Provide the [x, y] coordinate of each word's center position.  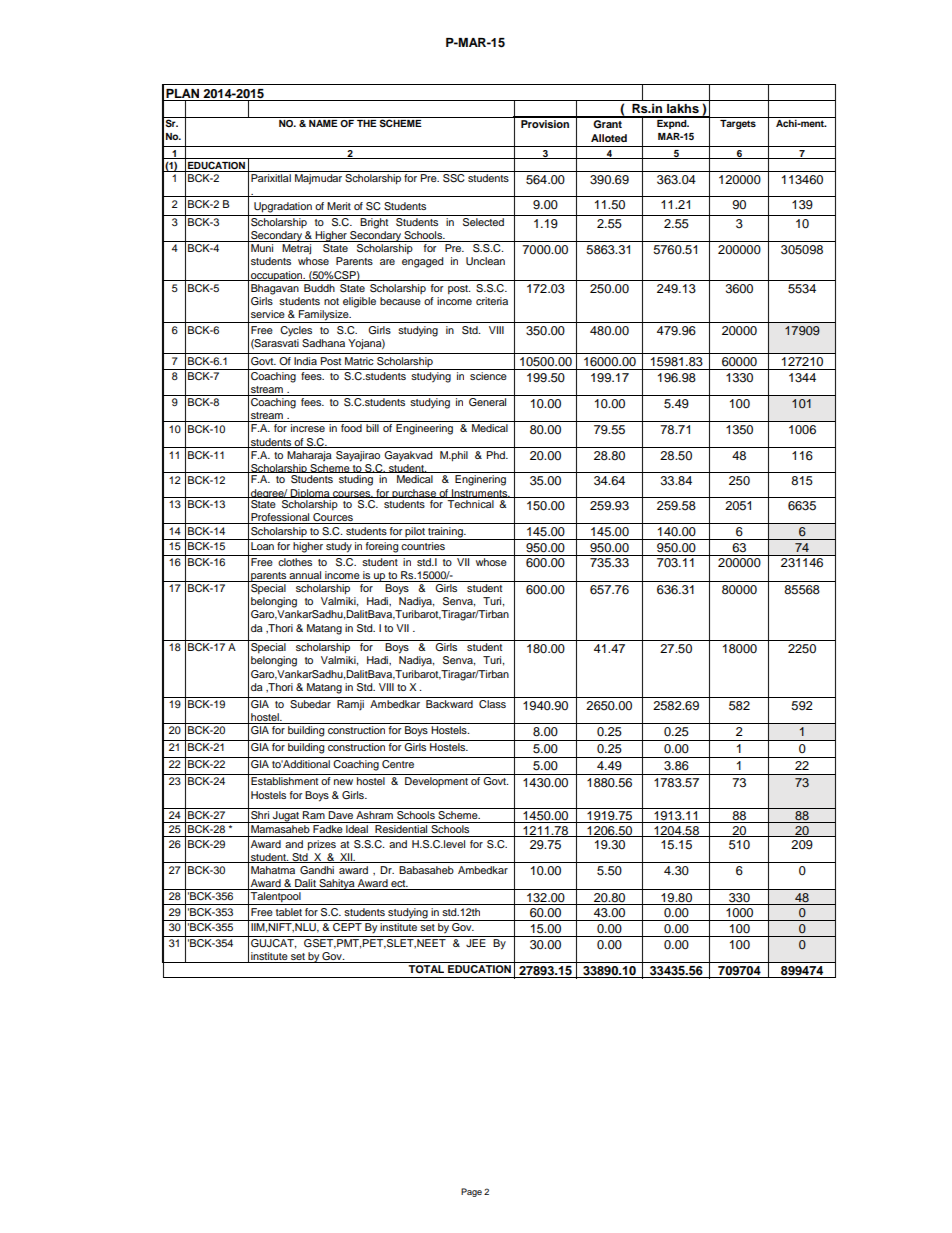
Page [471, 1192]
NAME [323, 123]
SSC [453, 178]
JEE [476, 943]
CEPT [347, 927]
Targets [738, 124]
